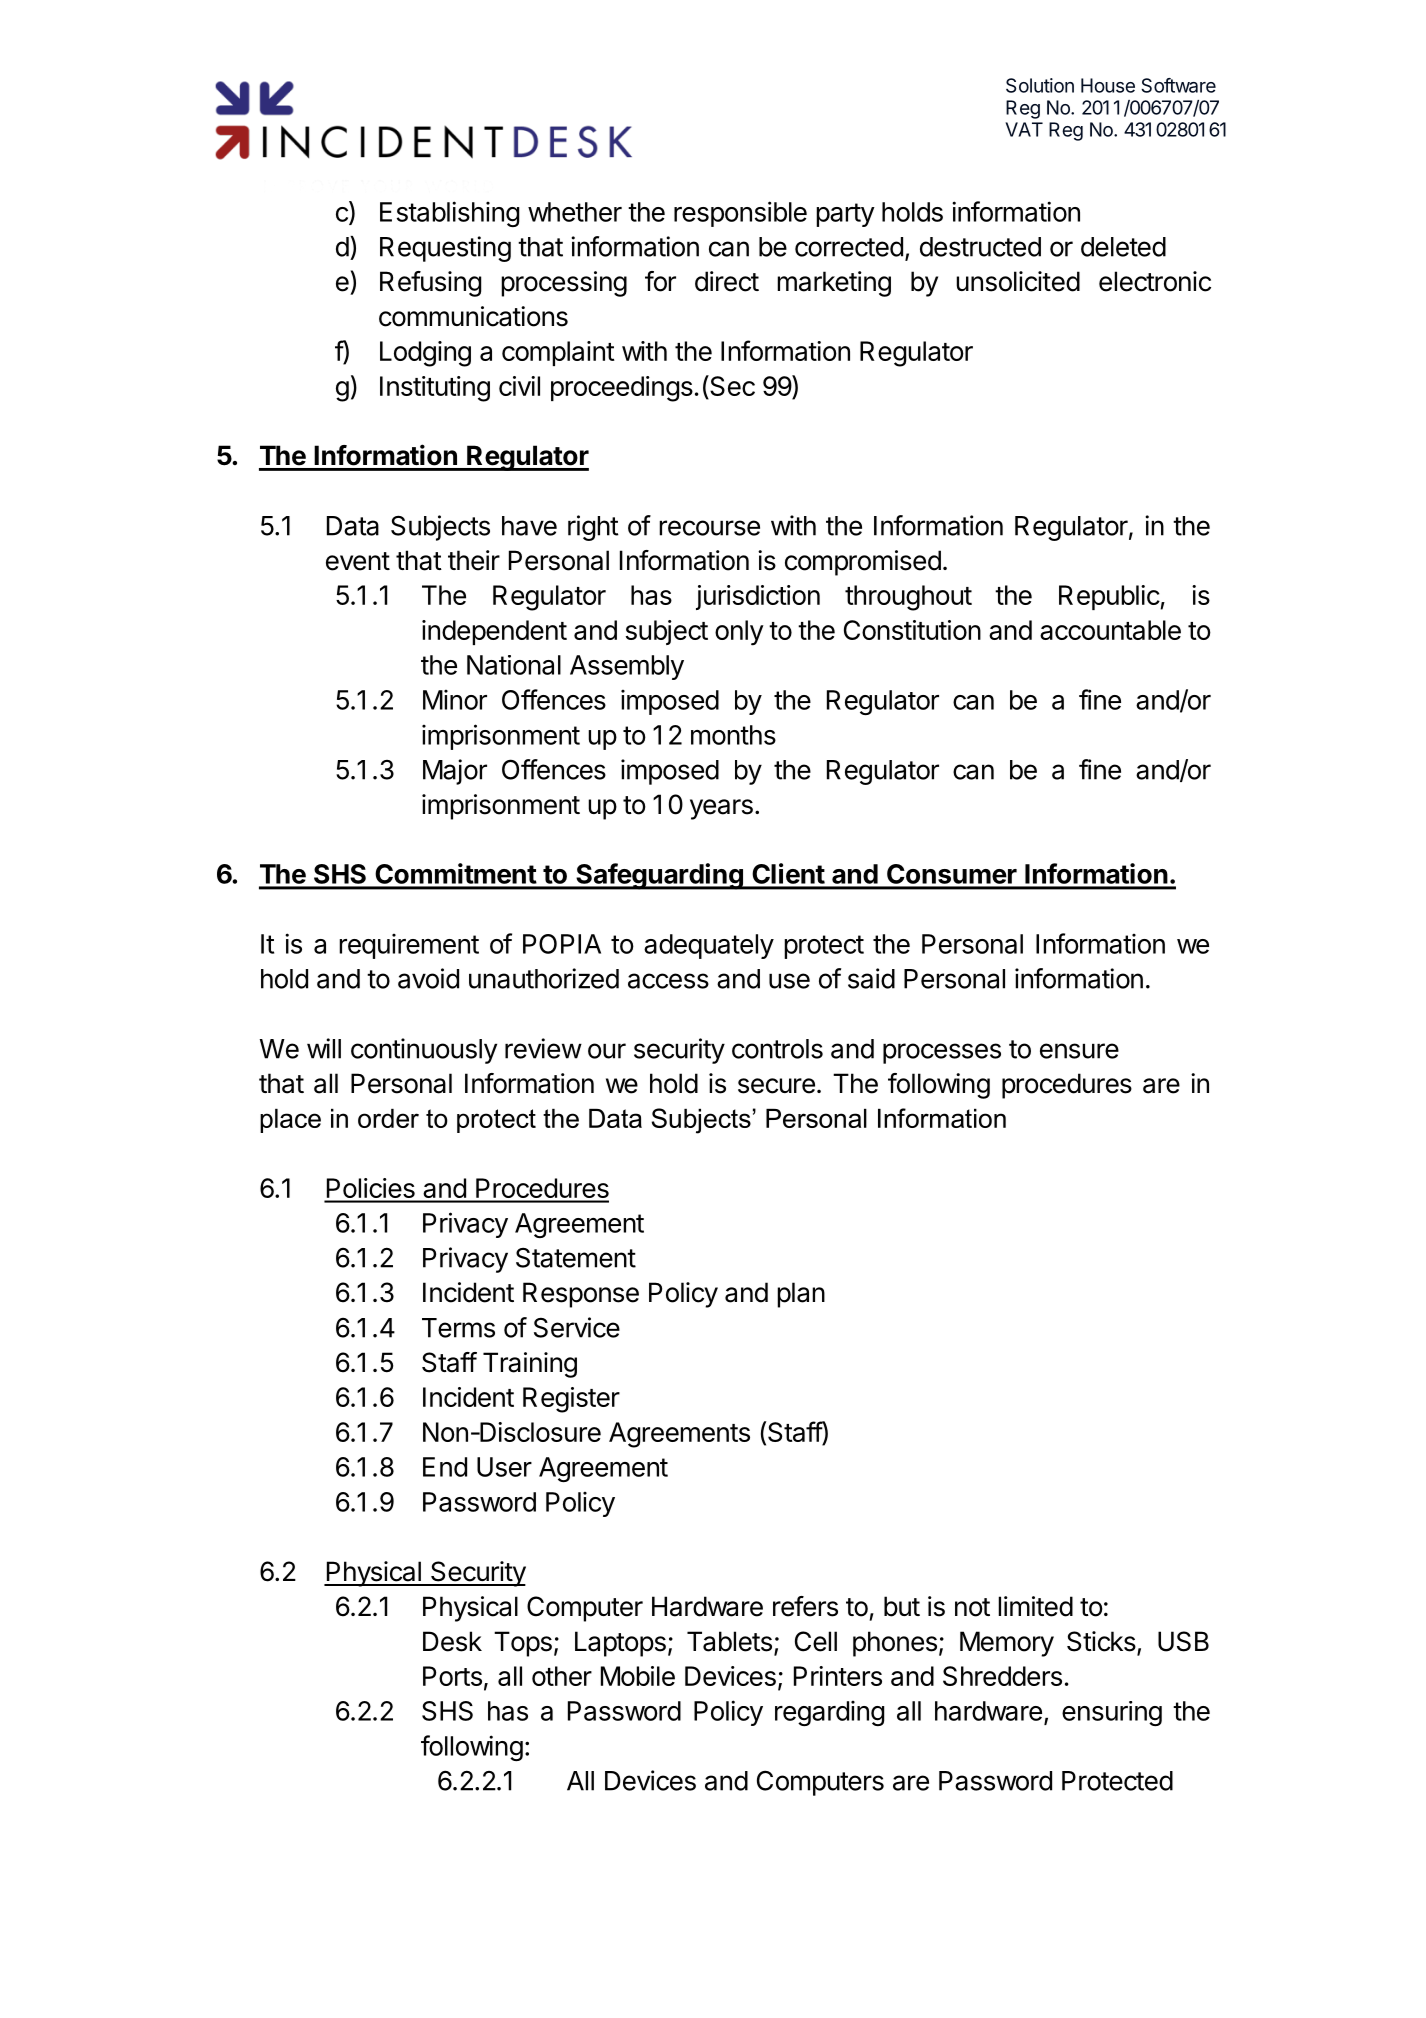  What do you see at coordinates (1024, 129) in the document?
I see `VAT` at bounding box center [1024, 129].
